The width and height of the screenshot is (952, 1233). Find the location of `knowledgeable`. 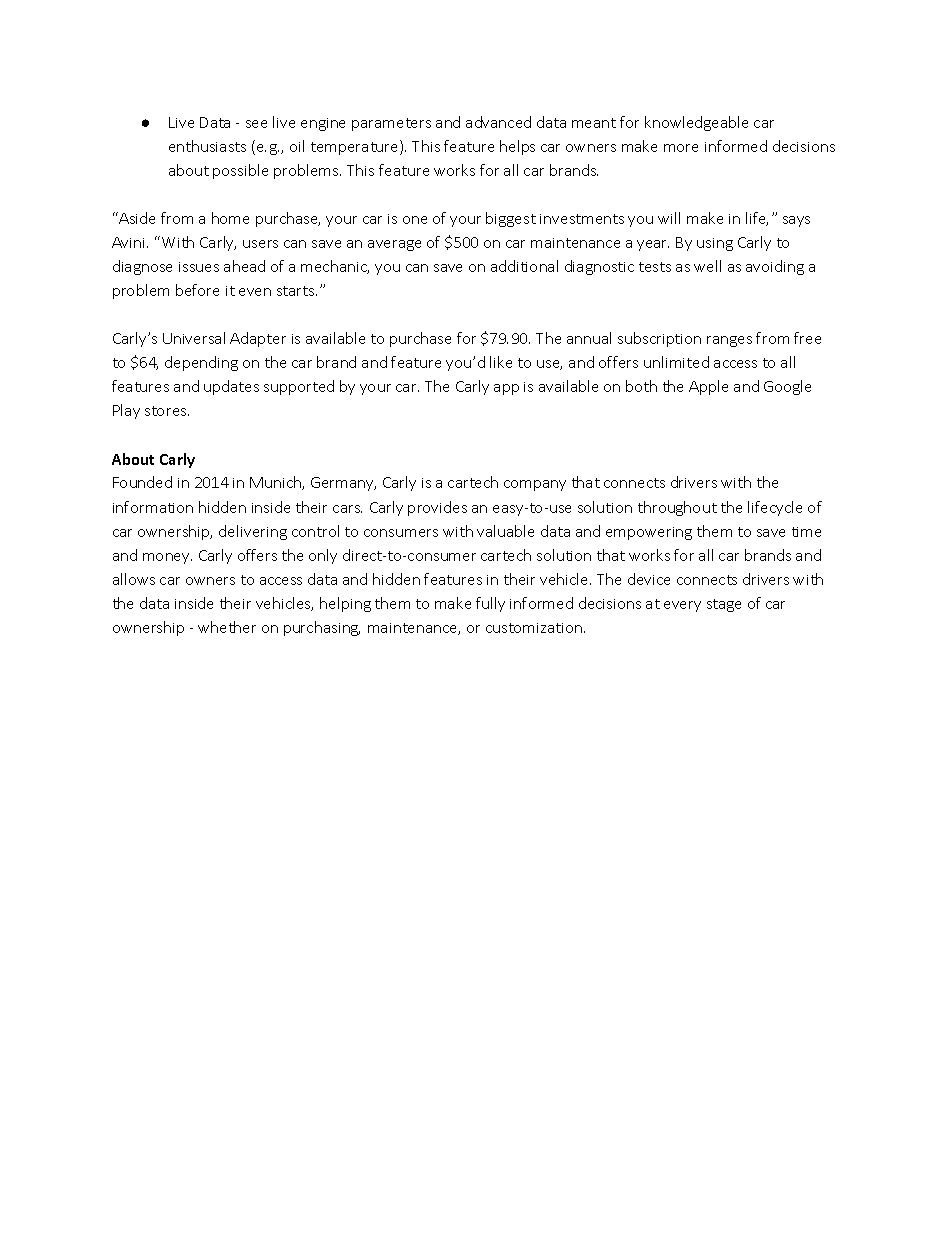

knowledgeable is located at coordinates (696, 123).
